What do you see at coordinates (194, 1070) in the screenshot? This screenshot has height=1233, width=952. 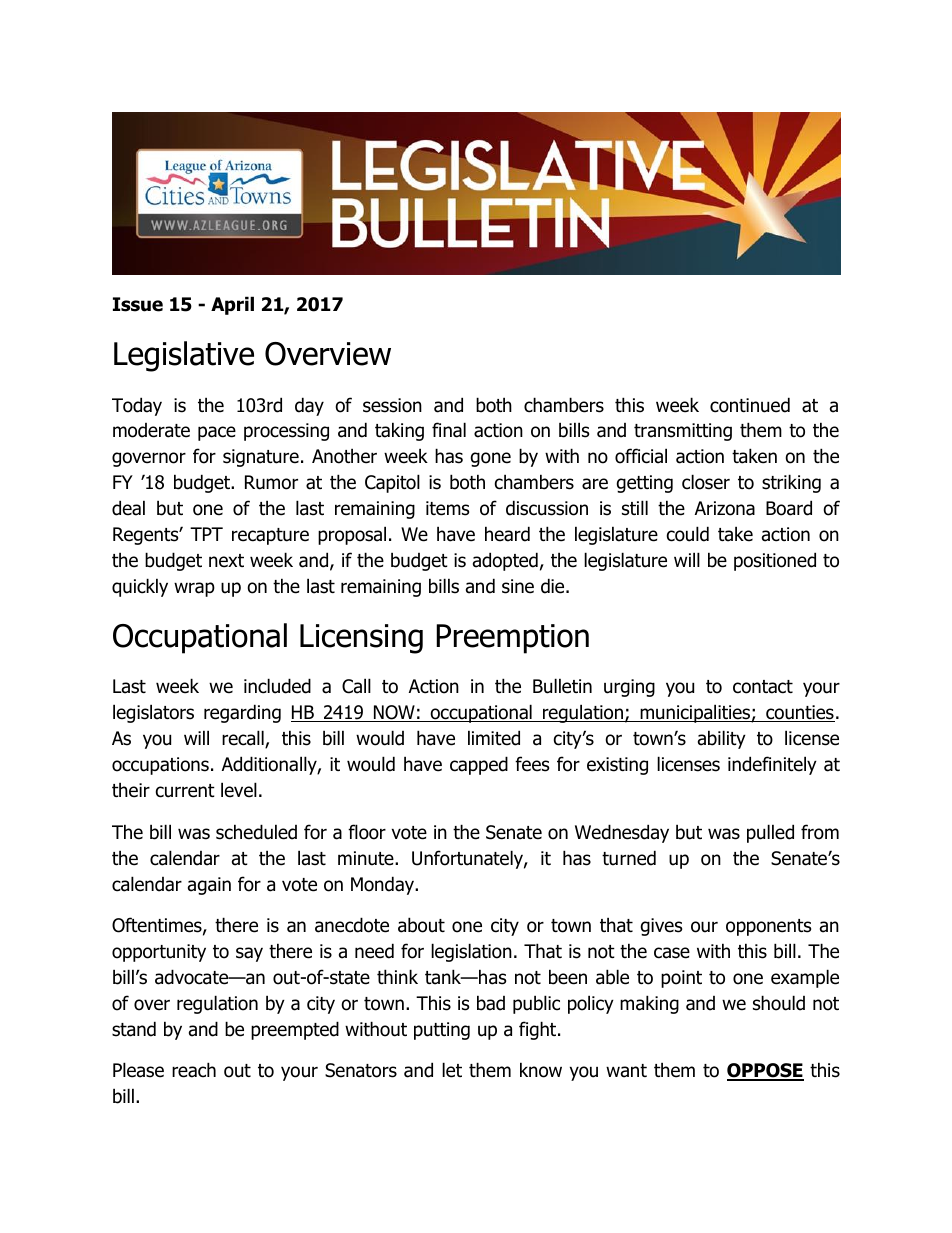 I see `reach` at bounding box center [194, 1070].
